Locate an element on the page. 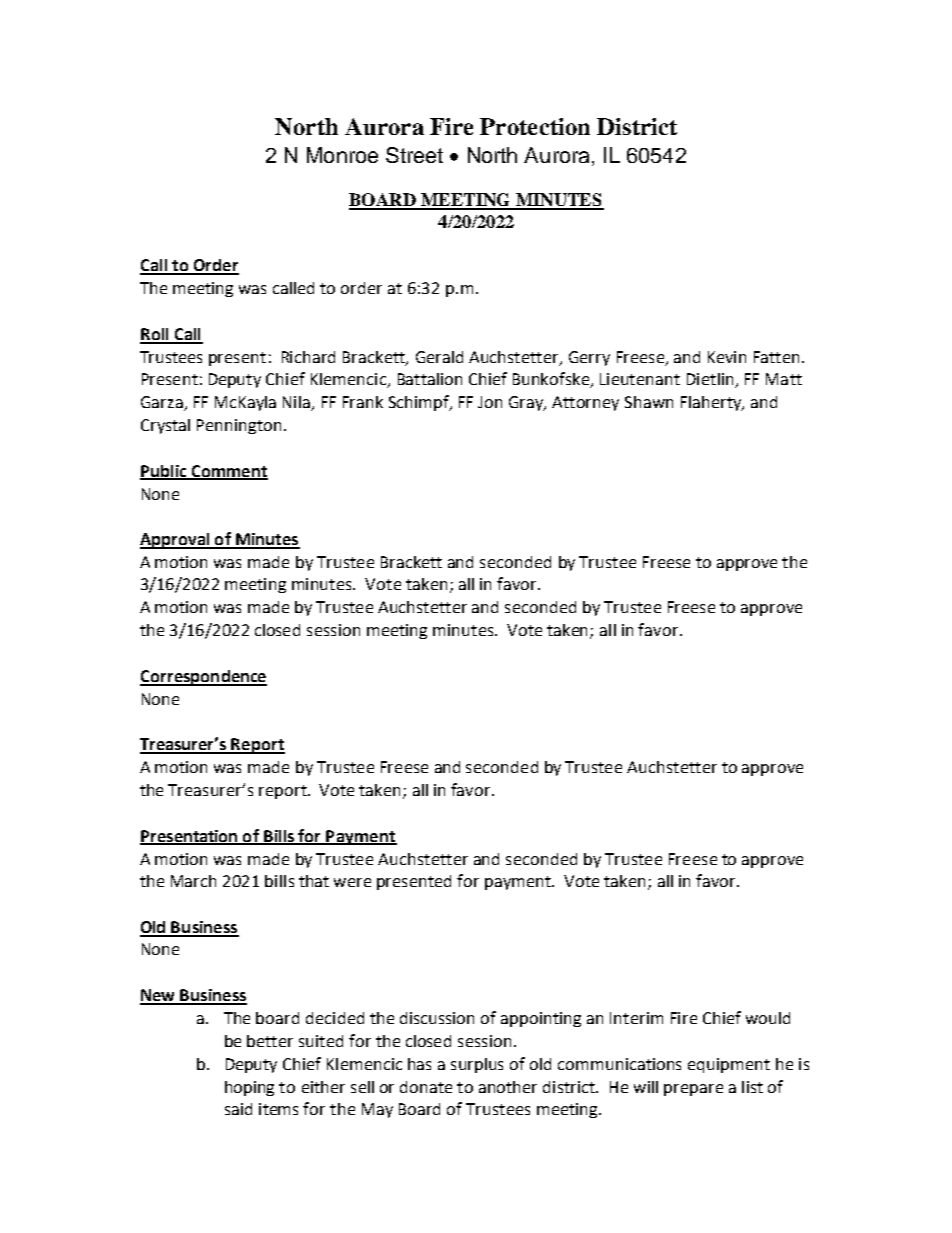 The image size is (952, 1233). hoping is located at coordinates (249, 1088).
